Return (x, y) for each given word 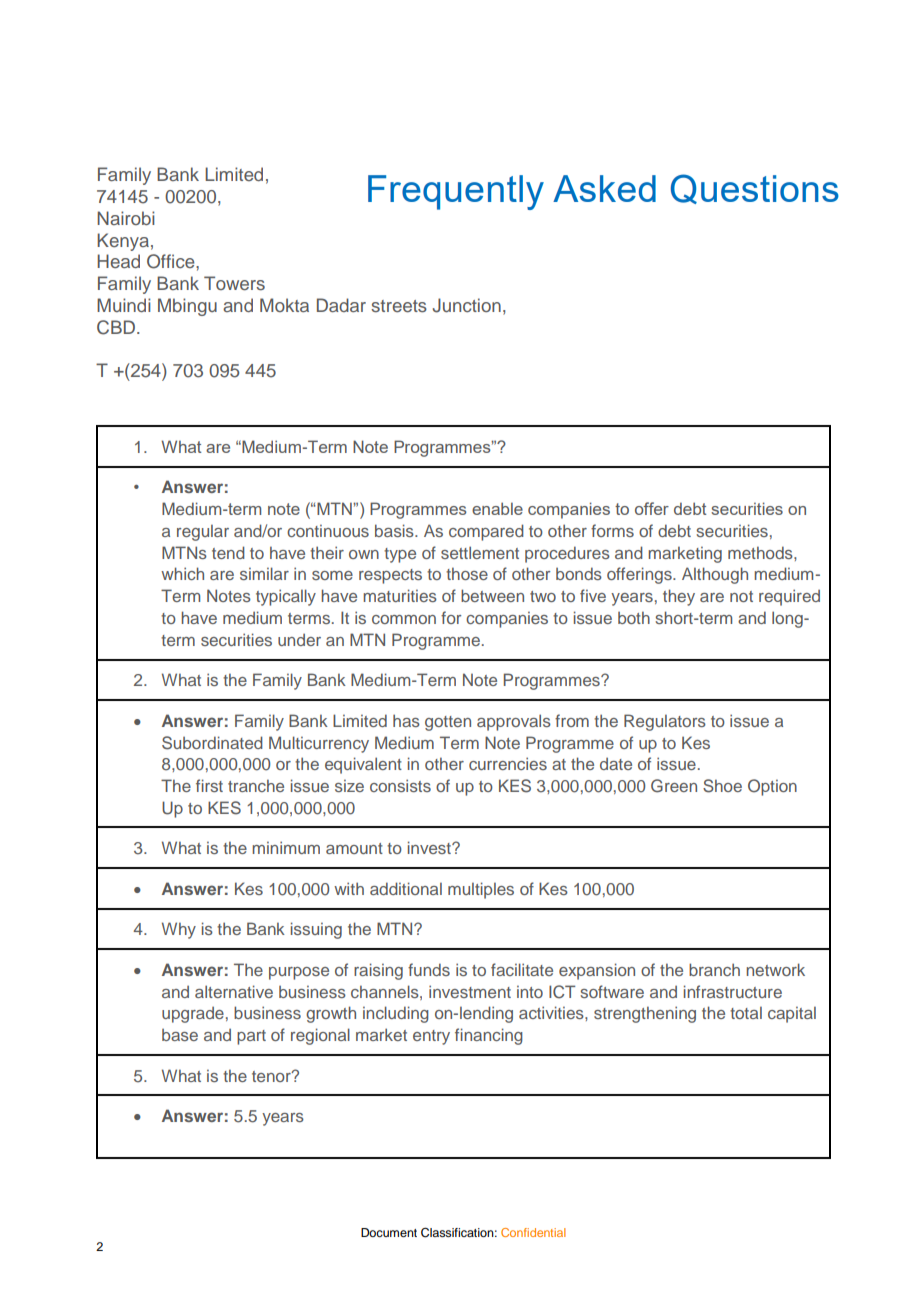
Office (172, 261)
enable (497, 508)
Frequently (456, 192)
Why (179, 930)
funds (429, 969)
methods (761, 552)
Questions (755, 189)
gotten (448, 723)
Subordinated (212, 743)
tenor (272, 1076)
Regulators (665, 722)
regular (203, 533)
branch (714, 969)
